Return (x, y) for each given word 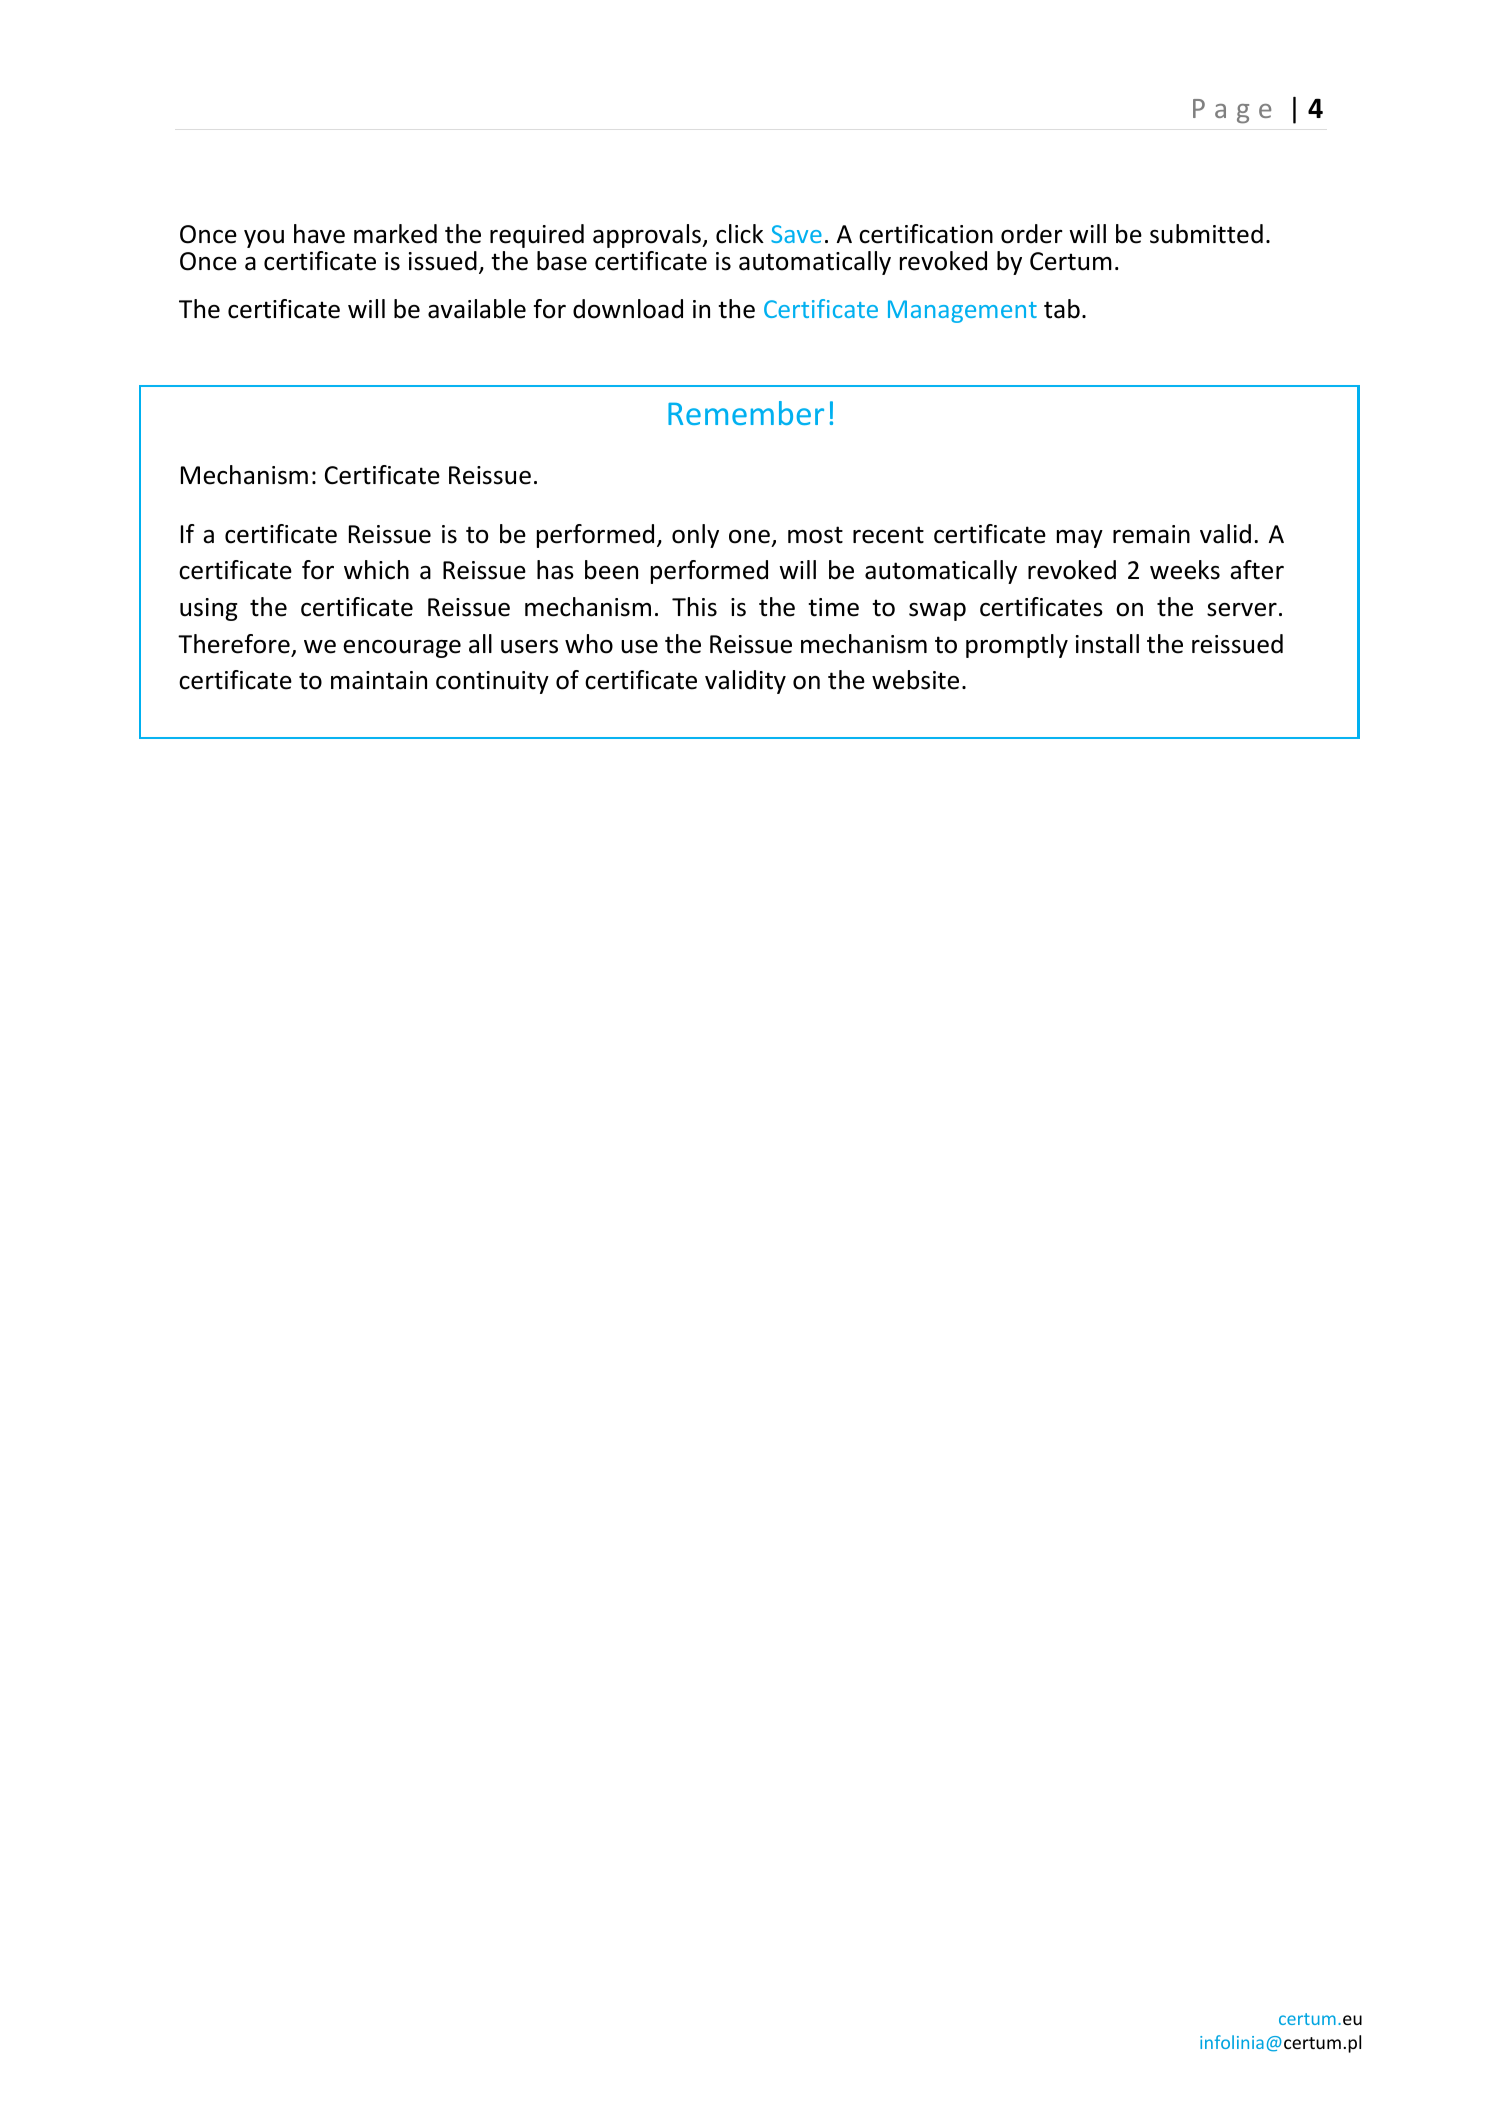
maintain (379, 680)
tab (1062, 309)
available (477, 309)
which (376, 570)
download (628, 309)
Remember (746, 413)
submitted (1206, 234)
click (740, 234)
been (611, 570)
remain (1151, 534)
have (319, 234)
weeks (1185, 570)
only (695, 536)
